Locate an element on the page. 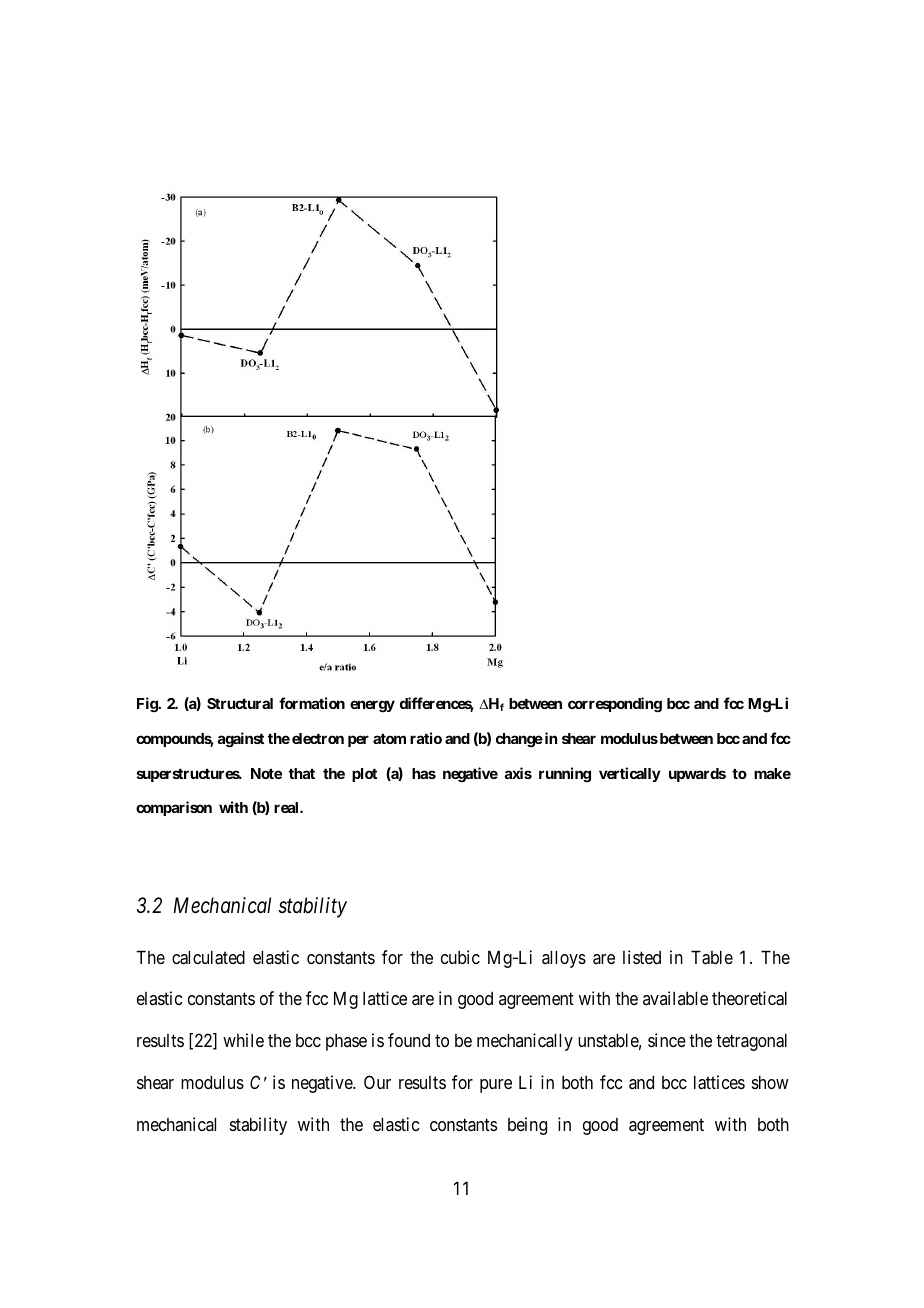 The image size is (924, 1308). corresponding is located at coordinates (615, 705).
